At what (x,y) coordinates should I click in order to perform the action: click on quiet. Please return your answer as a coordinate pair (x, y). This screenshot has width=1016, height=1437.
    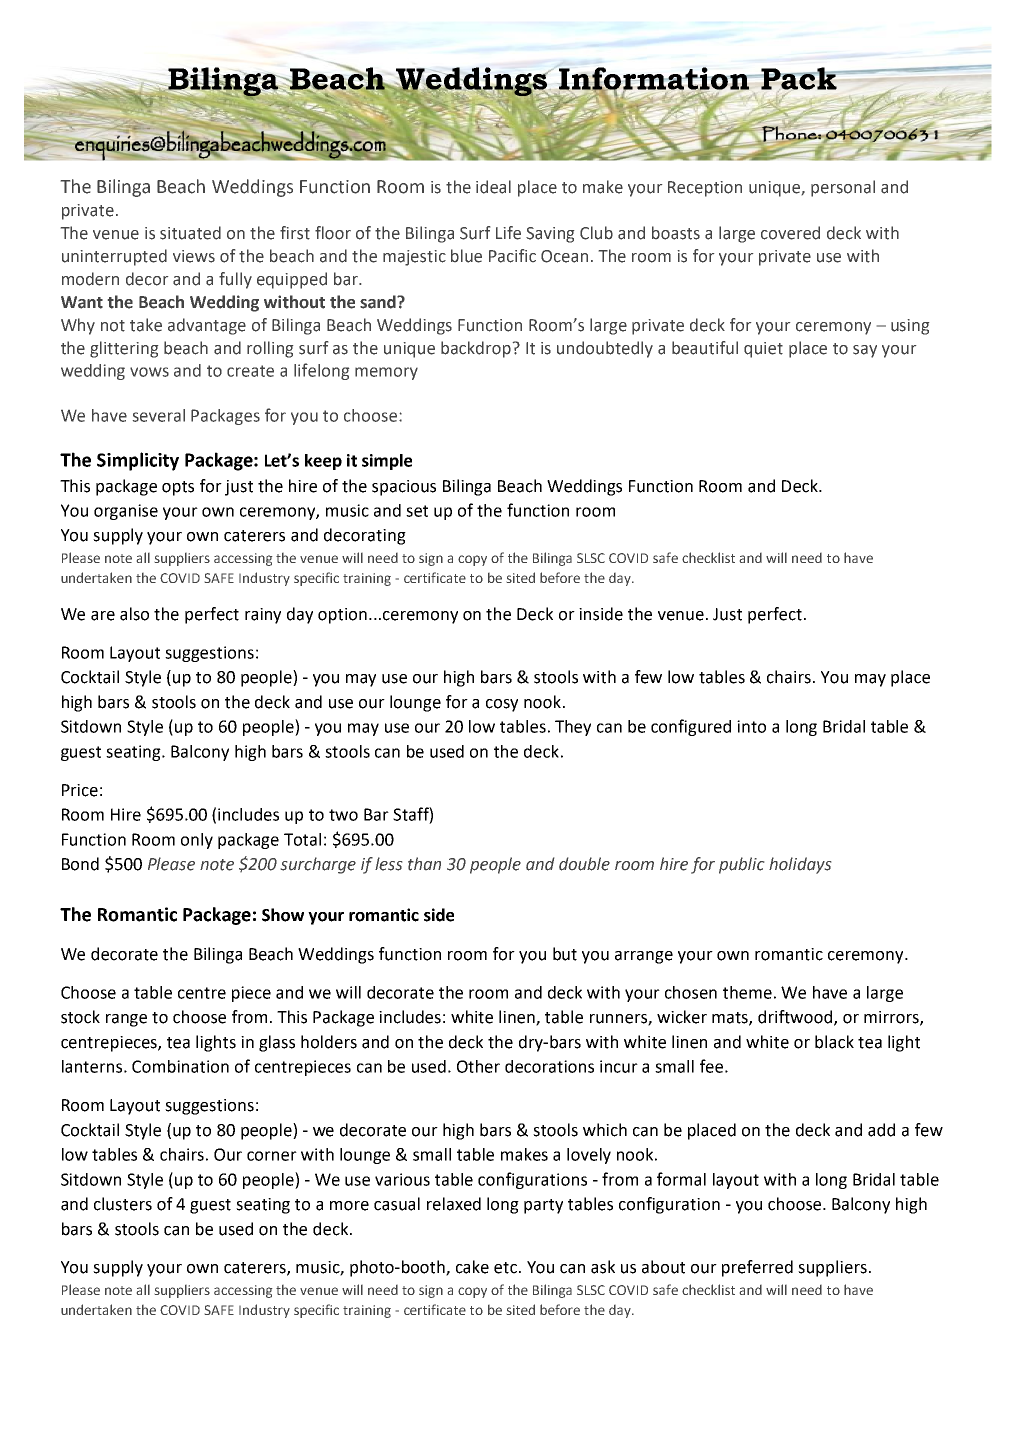
    Looking at the image, I should click on (763, 350).
